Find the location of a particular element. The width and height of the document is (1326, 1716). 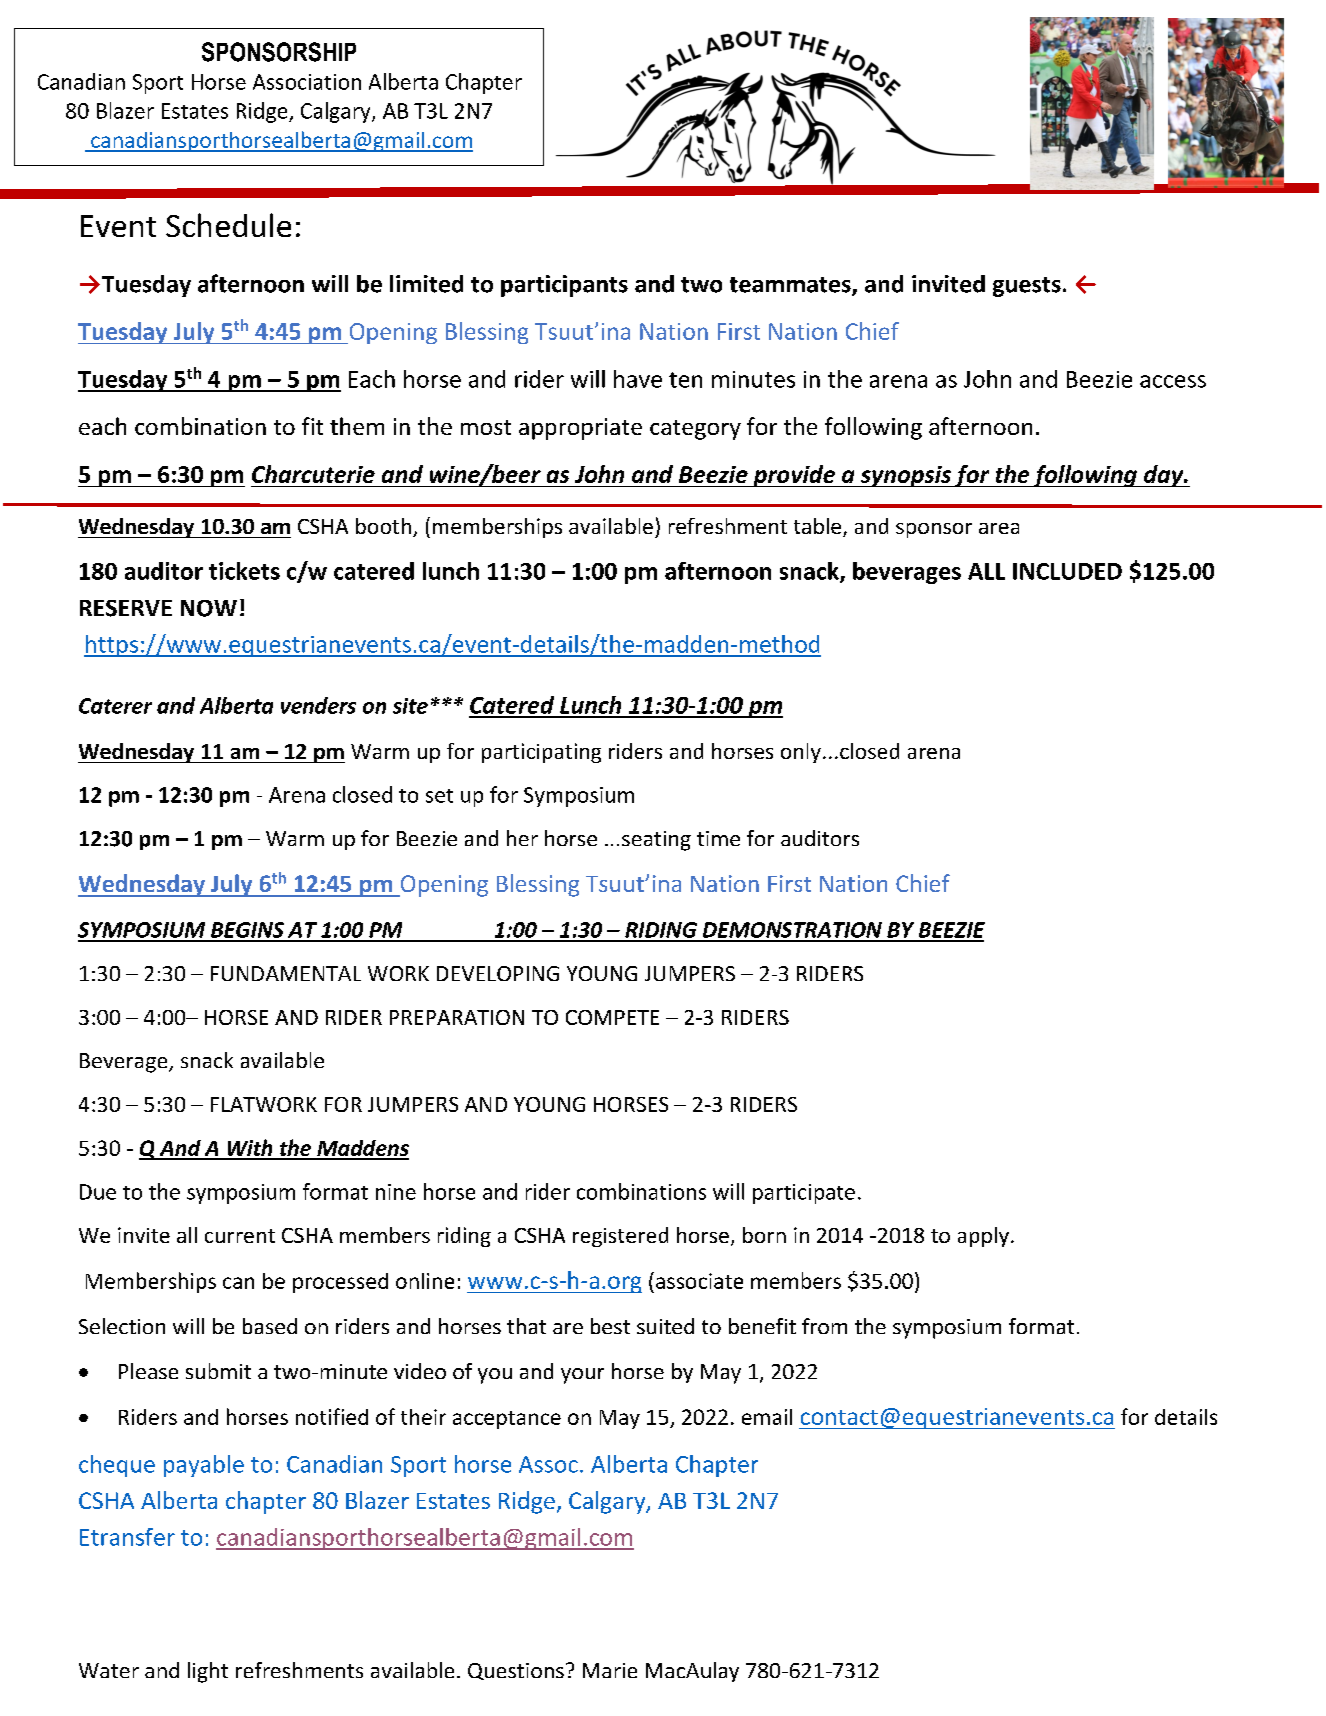

from is located at coordinates (824, 1326).
